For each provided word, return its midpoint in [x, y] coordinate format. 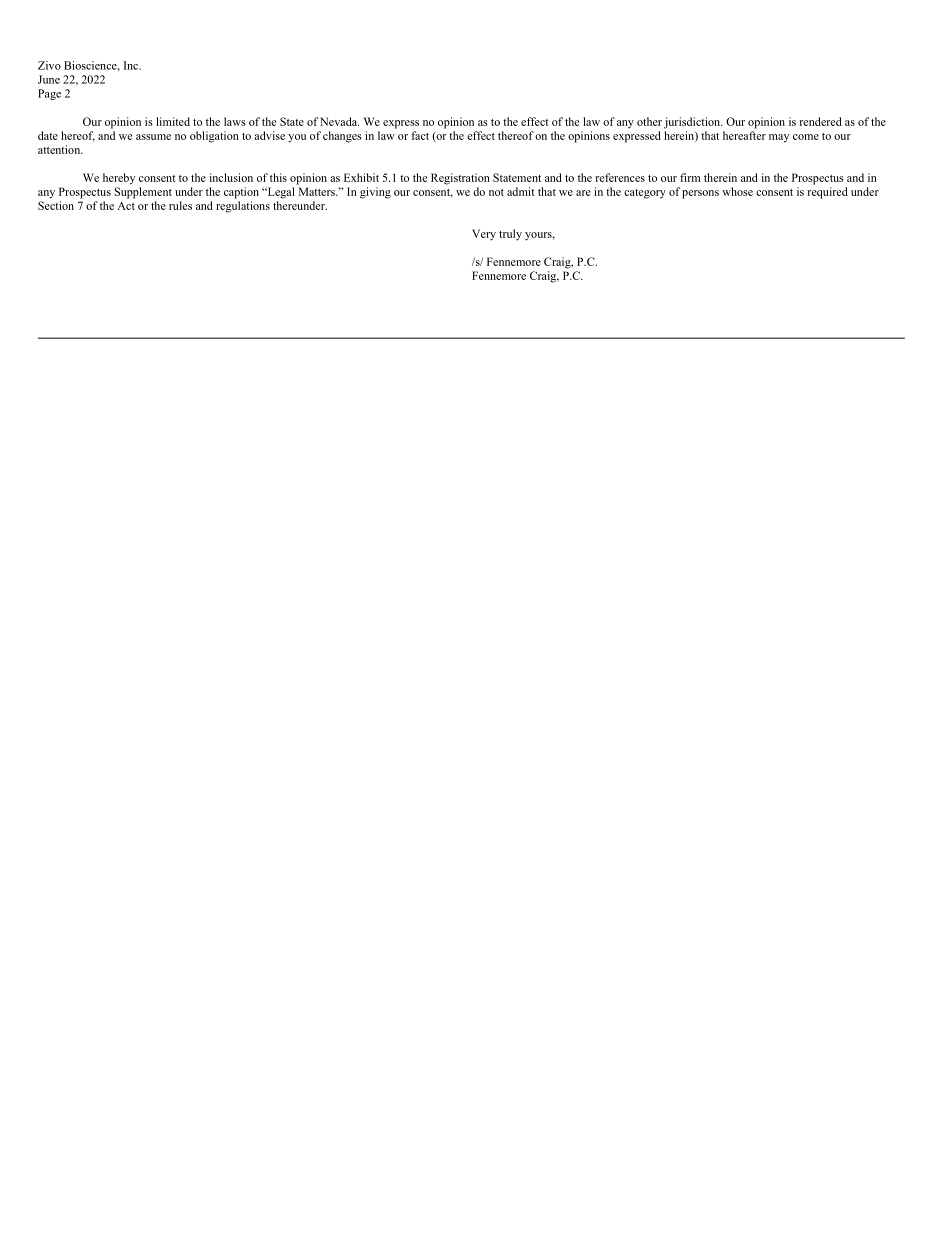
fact [420, 135]
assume [153, 137]
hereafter [744, 135]
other [649, 121]
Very [484, 235]
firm [690, 177]
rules [180, 205]
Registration [460, 179]
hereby [119, 179]
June [49, 79]
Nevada [339, 121]
